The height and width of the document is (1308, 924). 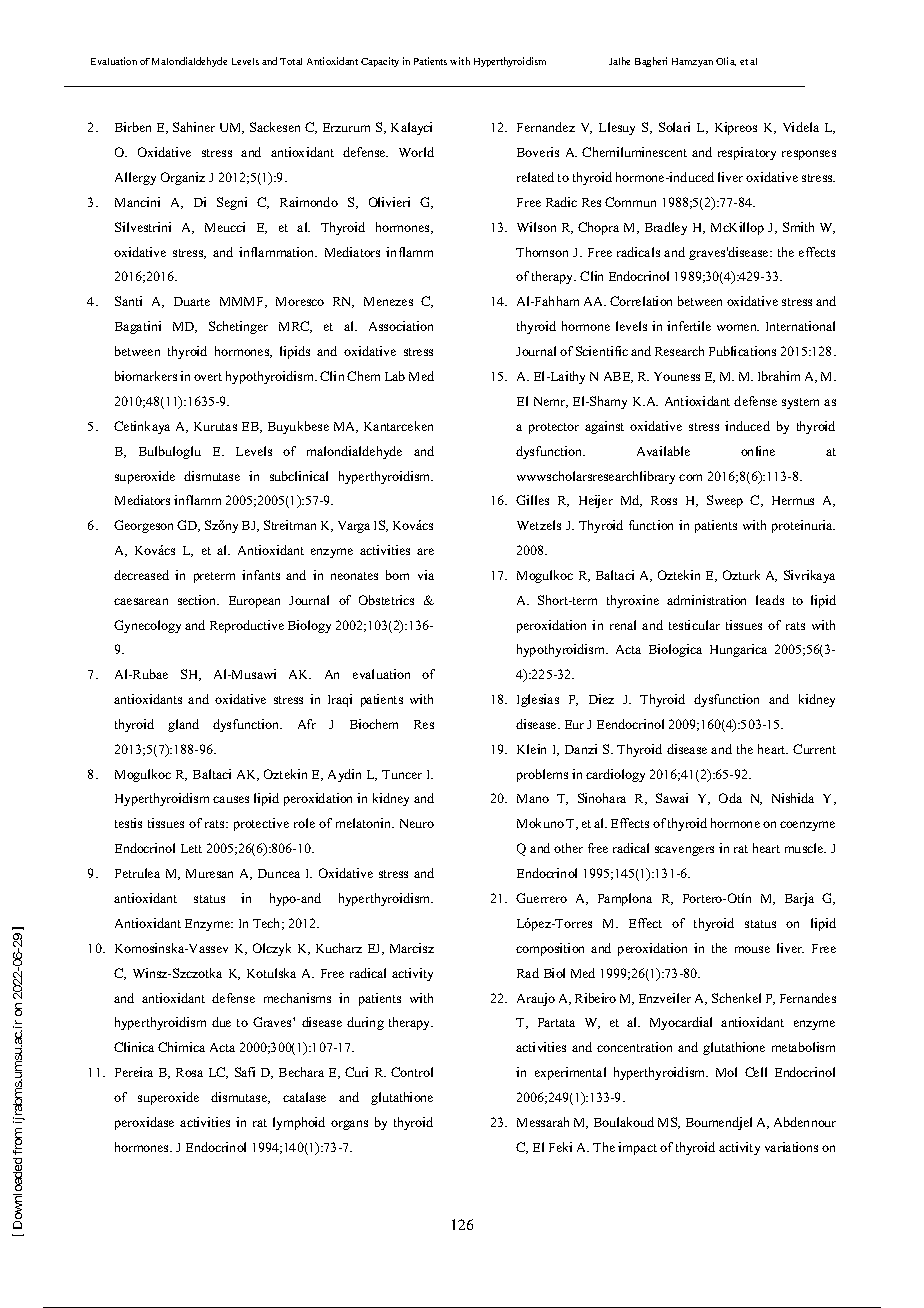 What do you see at coordinates (730, 798) in the document?
I see `Oda` at bounding box center [730, 798].
